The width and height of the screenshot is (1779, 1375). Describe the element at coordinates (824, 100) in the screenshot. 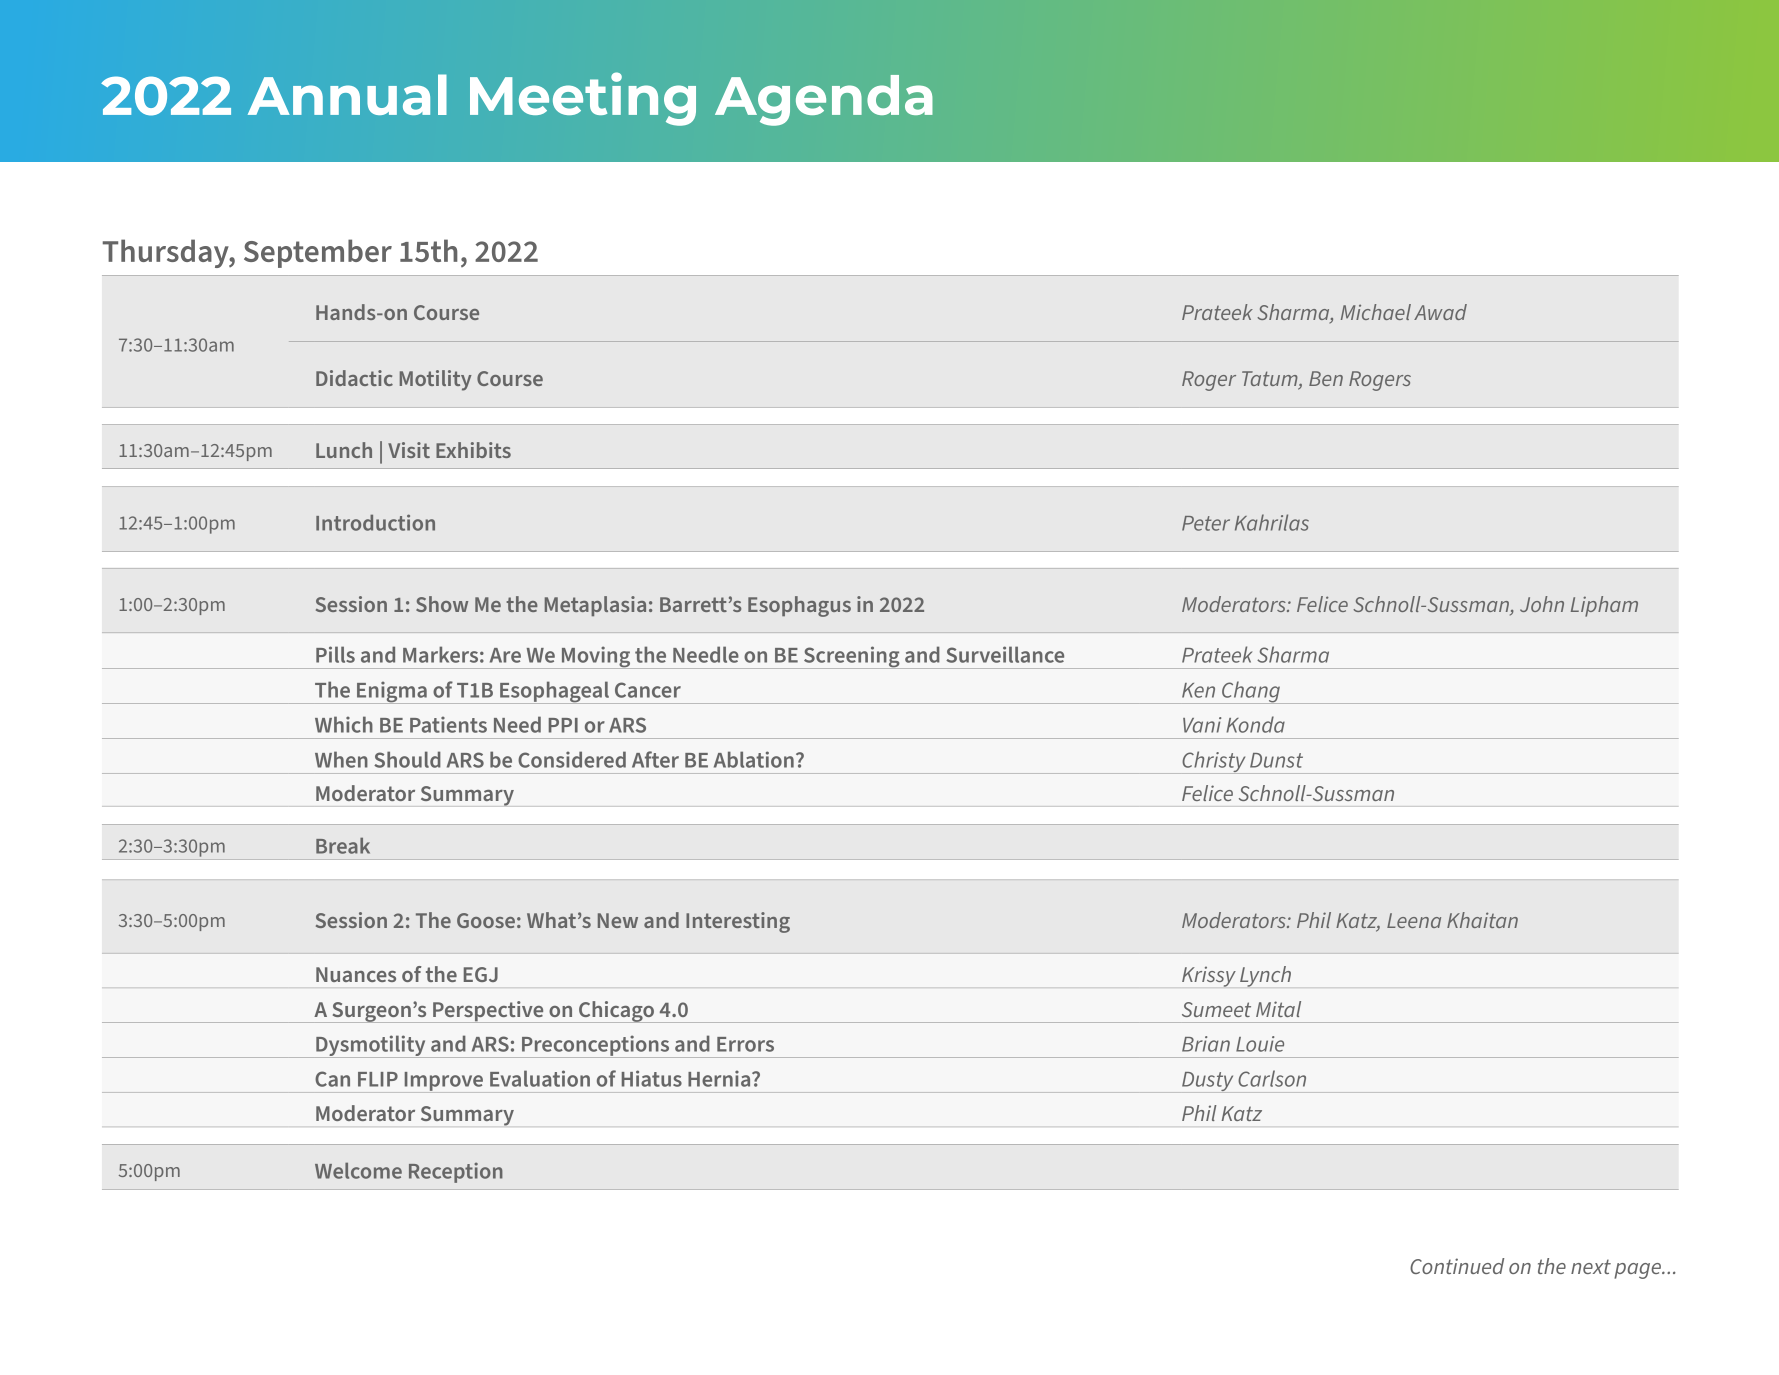

I see `Agenda` at that location.
